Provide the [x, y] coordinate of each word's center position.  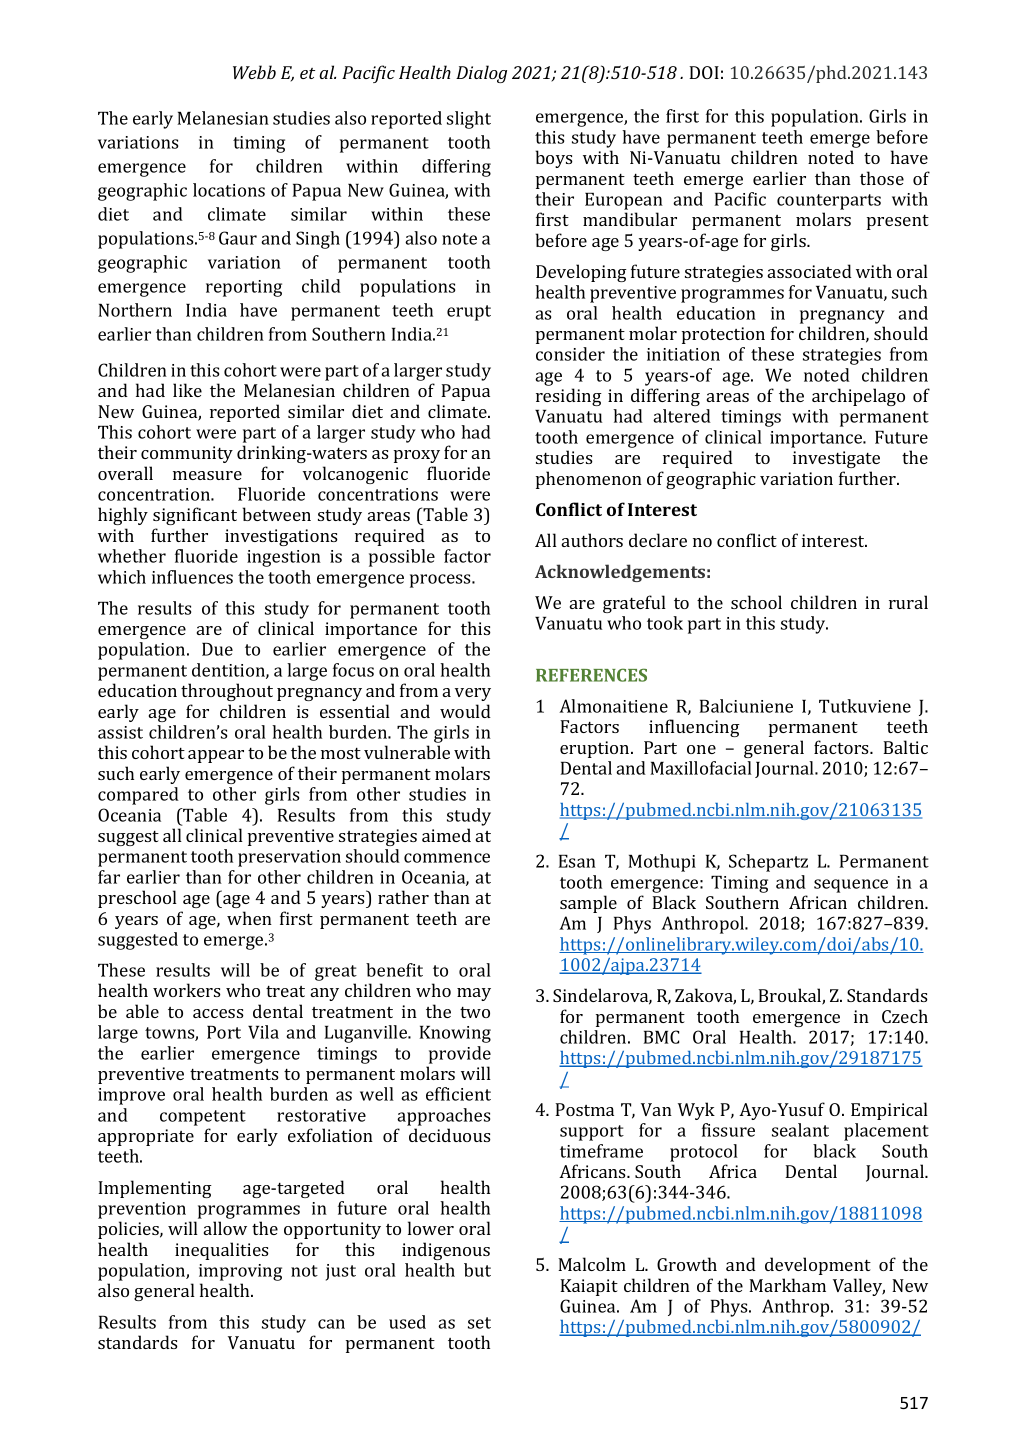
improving [240, 1272]
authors [592, 540]
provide [460, 1055]
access [218, 1013]
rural [908, 602]
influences [192, 577]
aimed [446, 835]
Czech [905, 1016]
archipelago [858, 397]
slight [469, 120]
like [187, 390]
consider [570, 354]
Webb [254, 72]
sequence [851, 886]
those [882, 178]
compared [138, 796]
